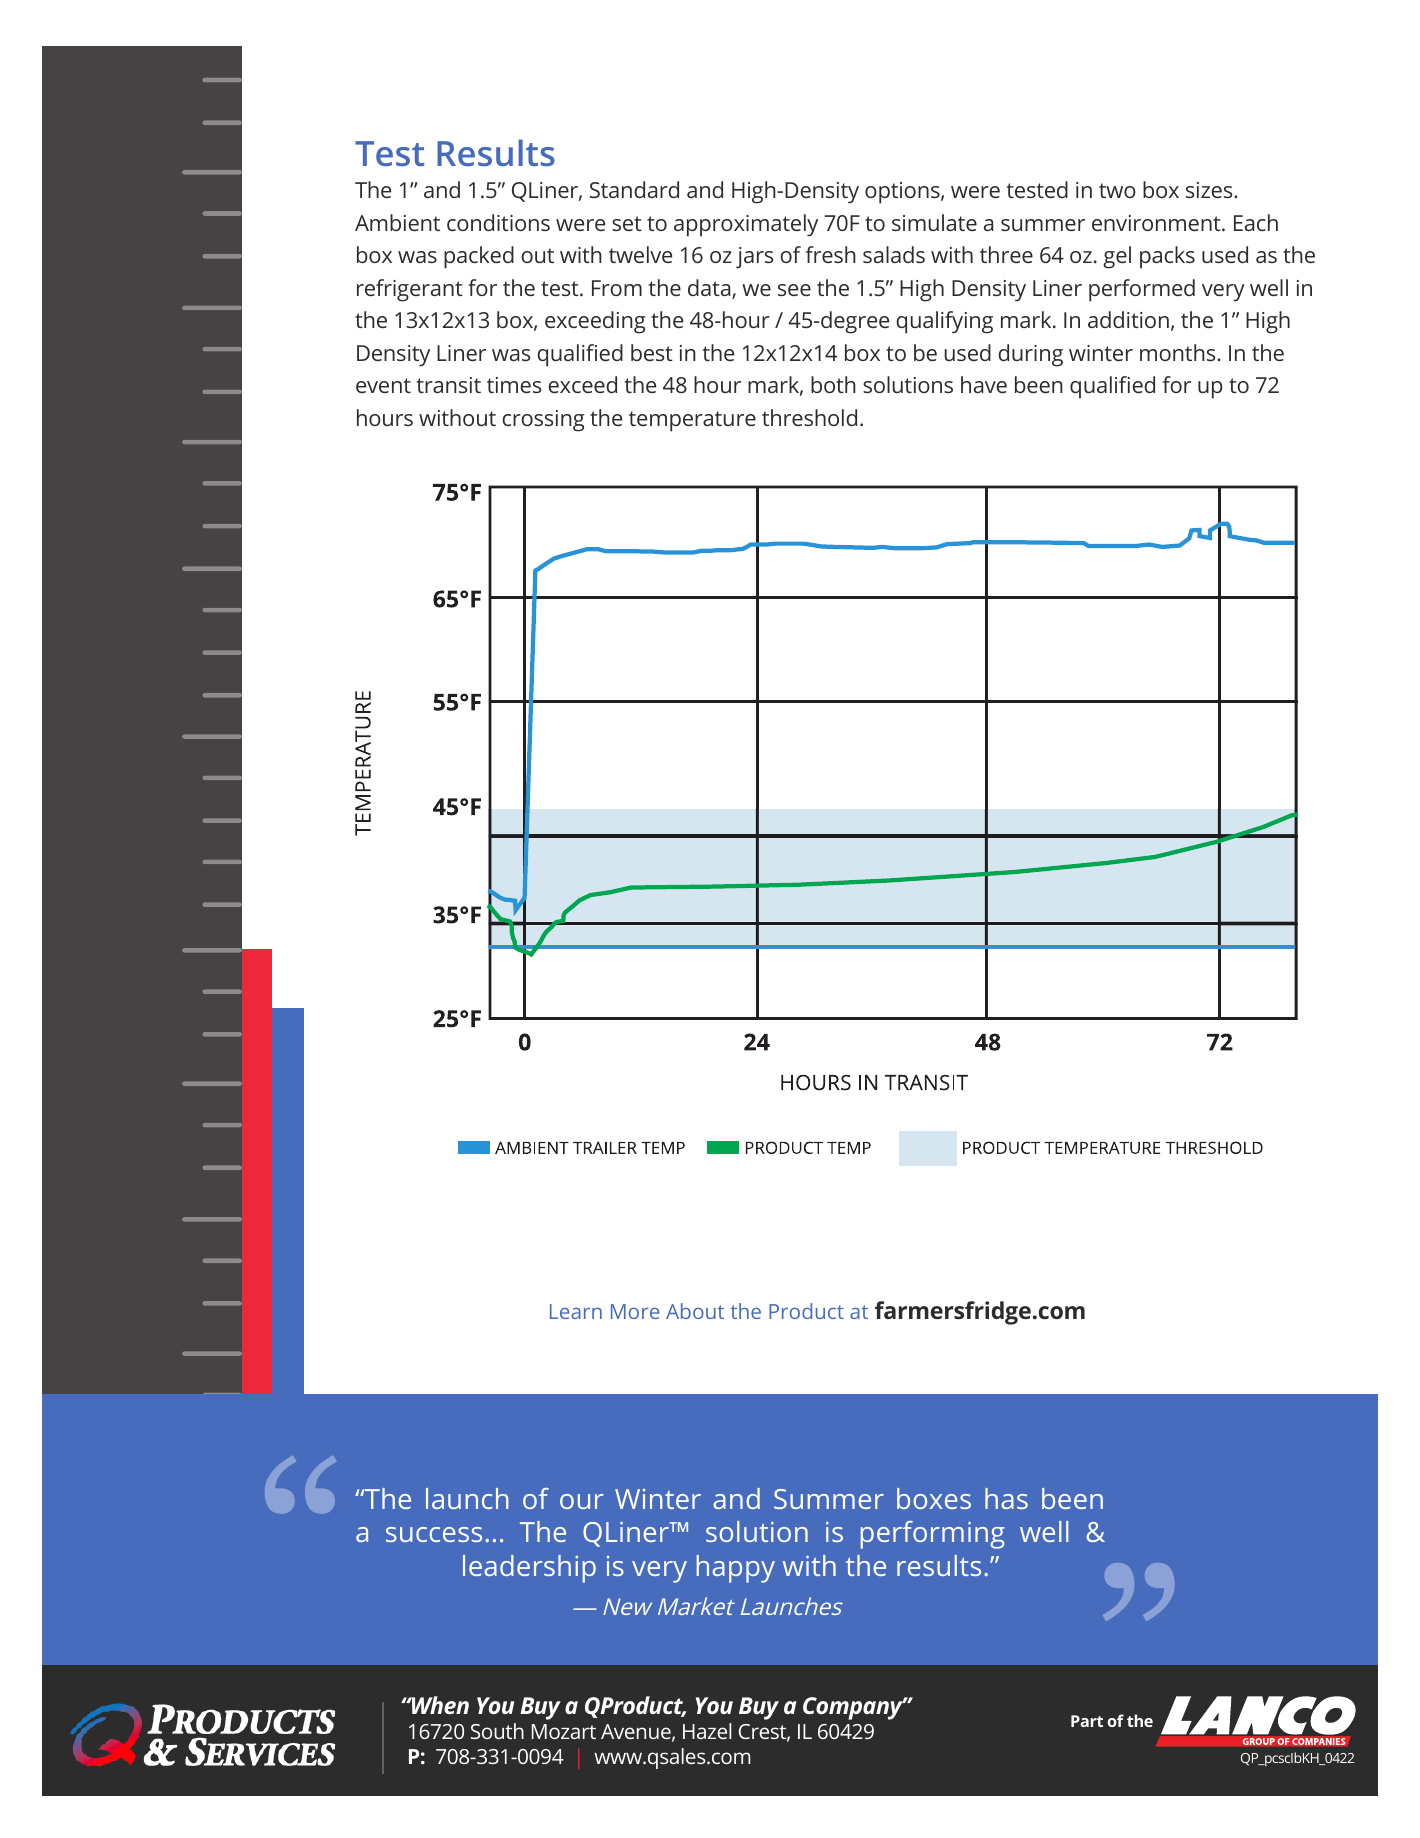  I want to click on temperature, so click(692, 421).
